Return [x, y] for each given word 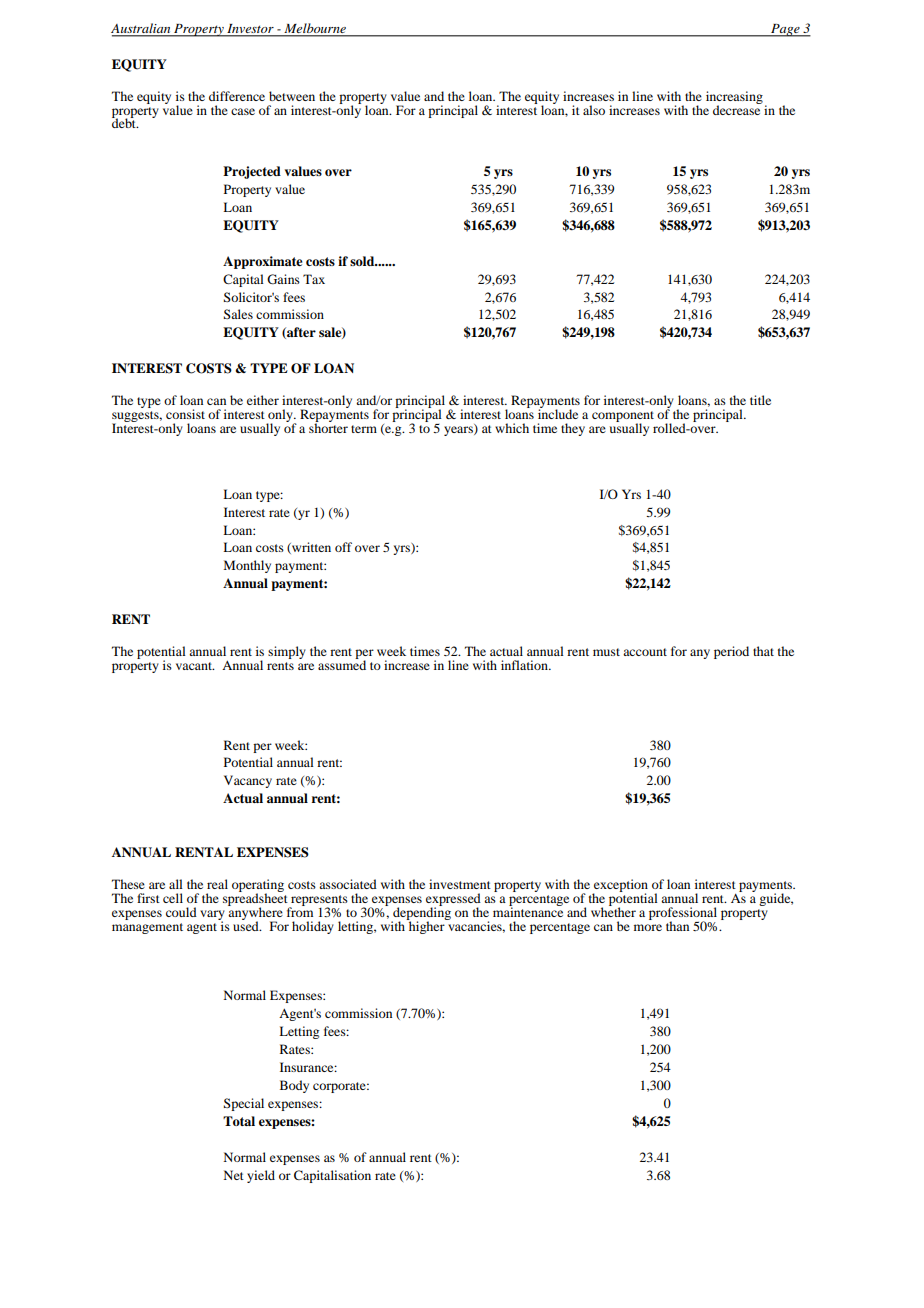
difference [237, 96]
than [677, 926]
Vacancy [248, 781]
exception [620, 886]
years [459, 430]
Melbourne [315, 28]
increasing [734, 98]
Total [239, 1121]
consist [185, 414]
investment [460, 884]
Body [294, 1086]
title [760, 400]
